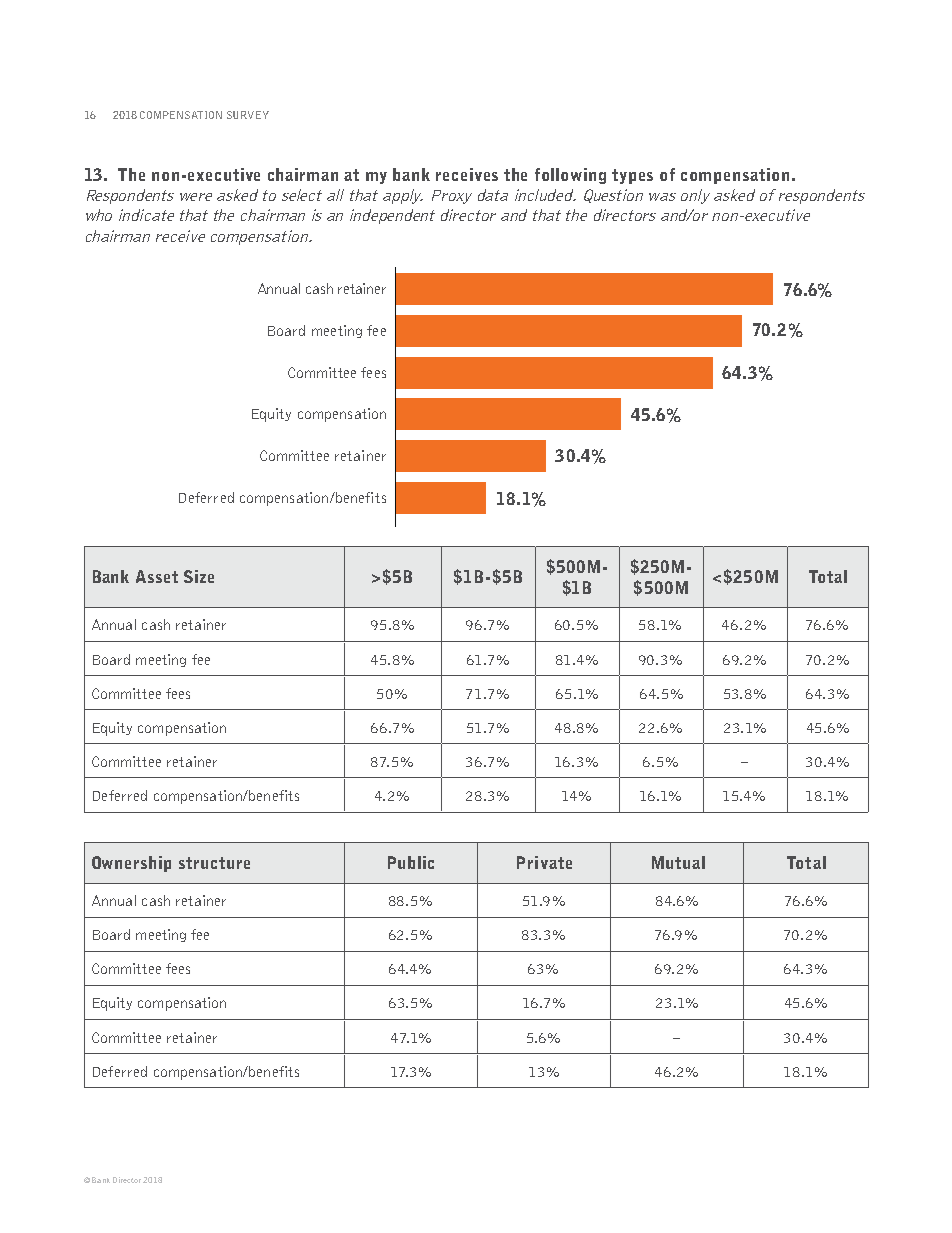  Describe the element at coordinates (544, 862) in the screenshot. I see `Private` at that location.
